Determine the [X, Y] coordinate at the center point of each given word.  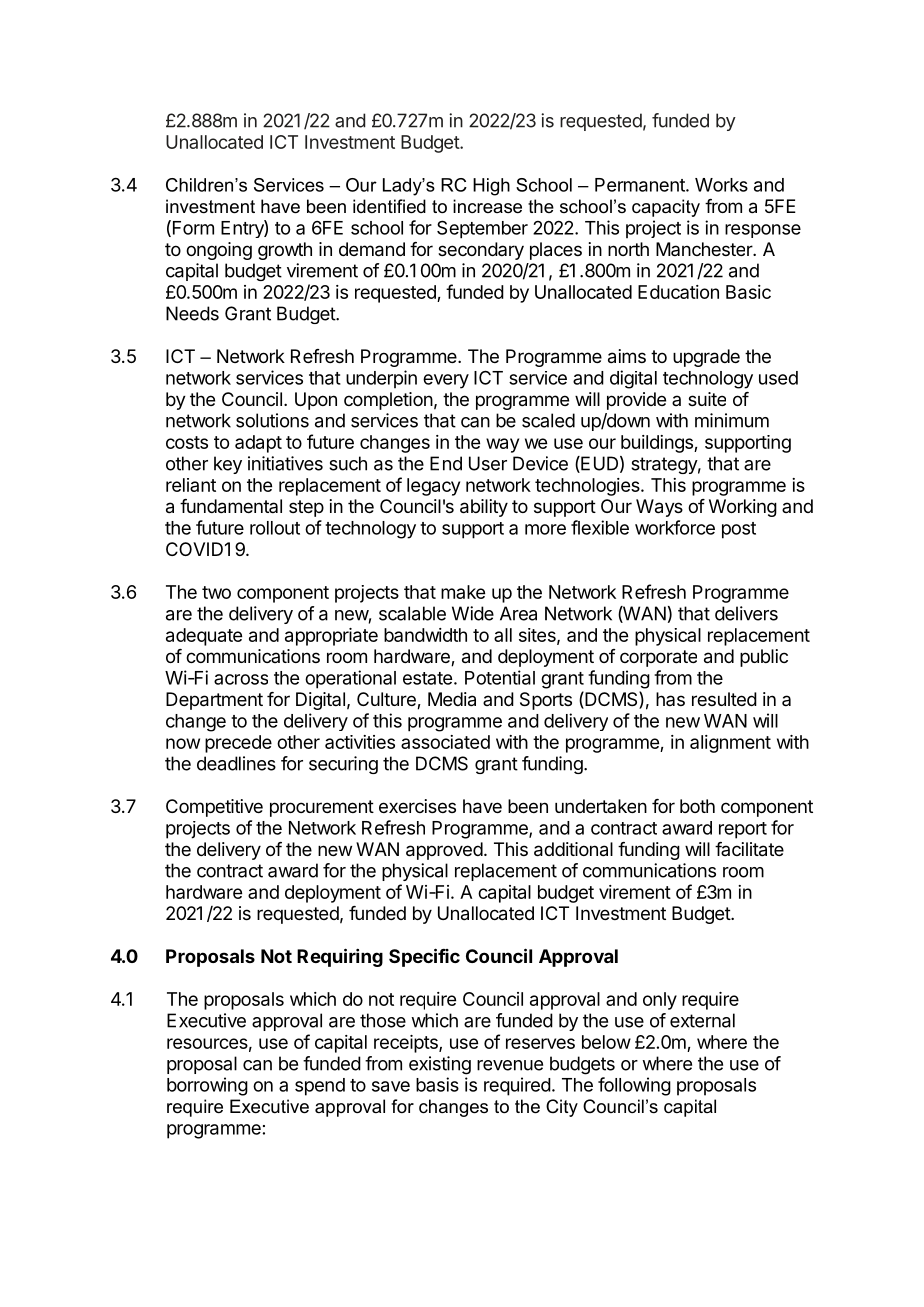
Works [721, 185]
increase [487, 206]
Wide [473, 613]
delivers [746, 613]
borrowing [207, 1086]
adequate [204, 637]
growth [285, 251]
